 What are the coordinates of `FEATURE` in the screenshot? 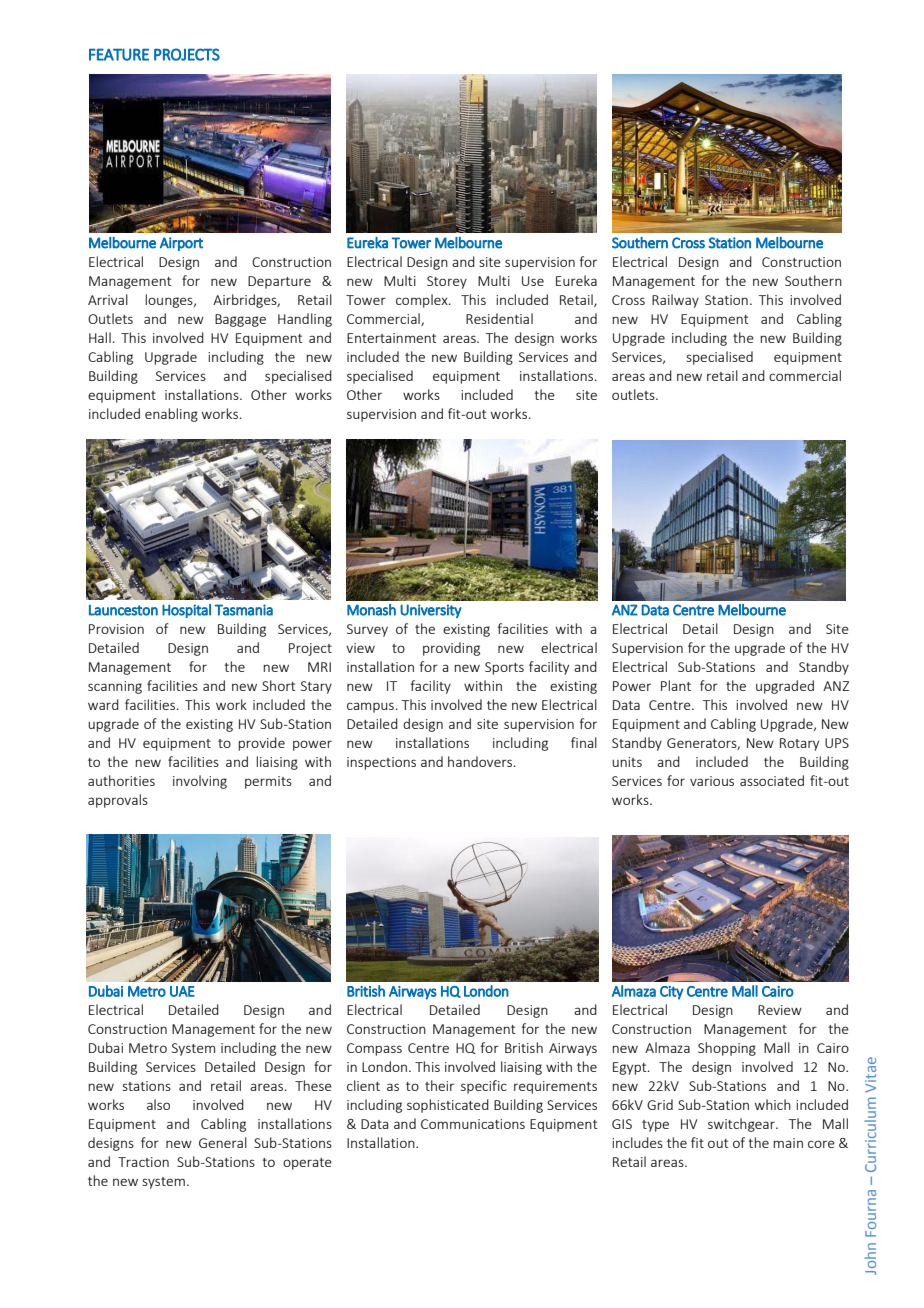 It's located at (119, 54).
